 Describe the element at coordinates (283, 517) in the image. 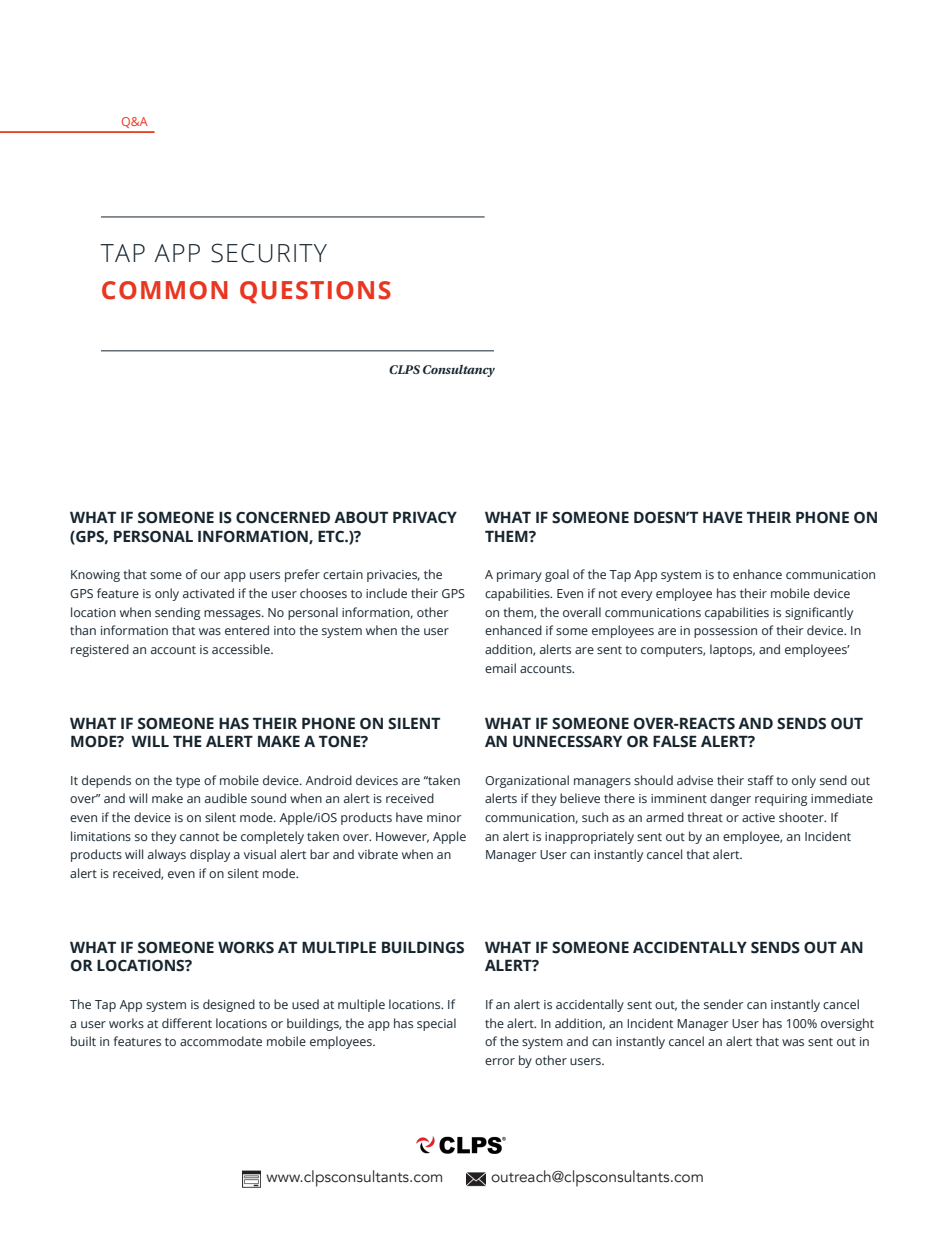

I see `CONCERNED` at that location.
